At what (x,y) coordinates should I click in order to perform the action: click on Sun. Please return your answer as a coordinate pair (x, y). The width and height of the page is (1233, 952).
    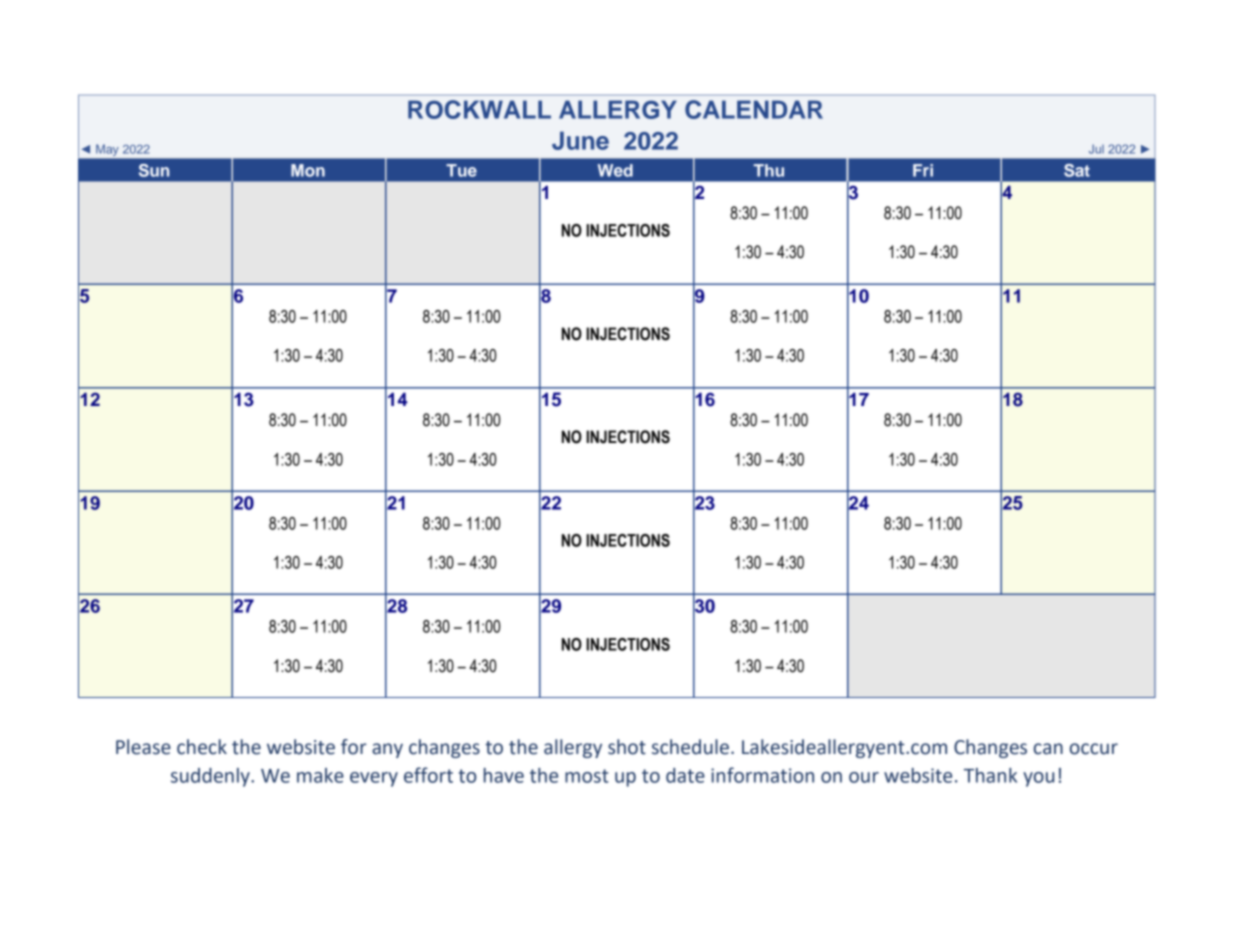
    Looking at the image, I should click on (154, 170).
